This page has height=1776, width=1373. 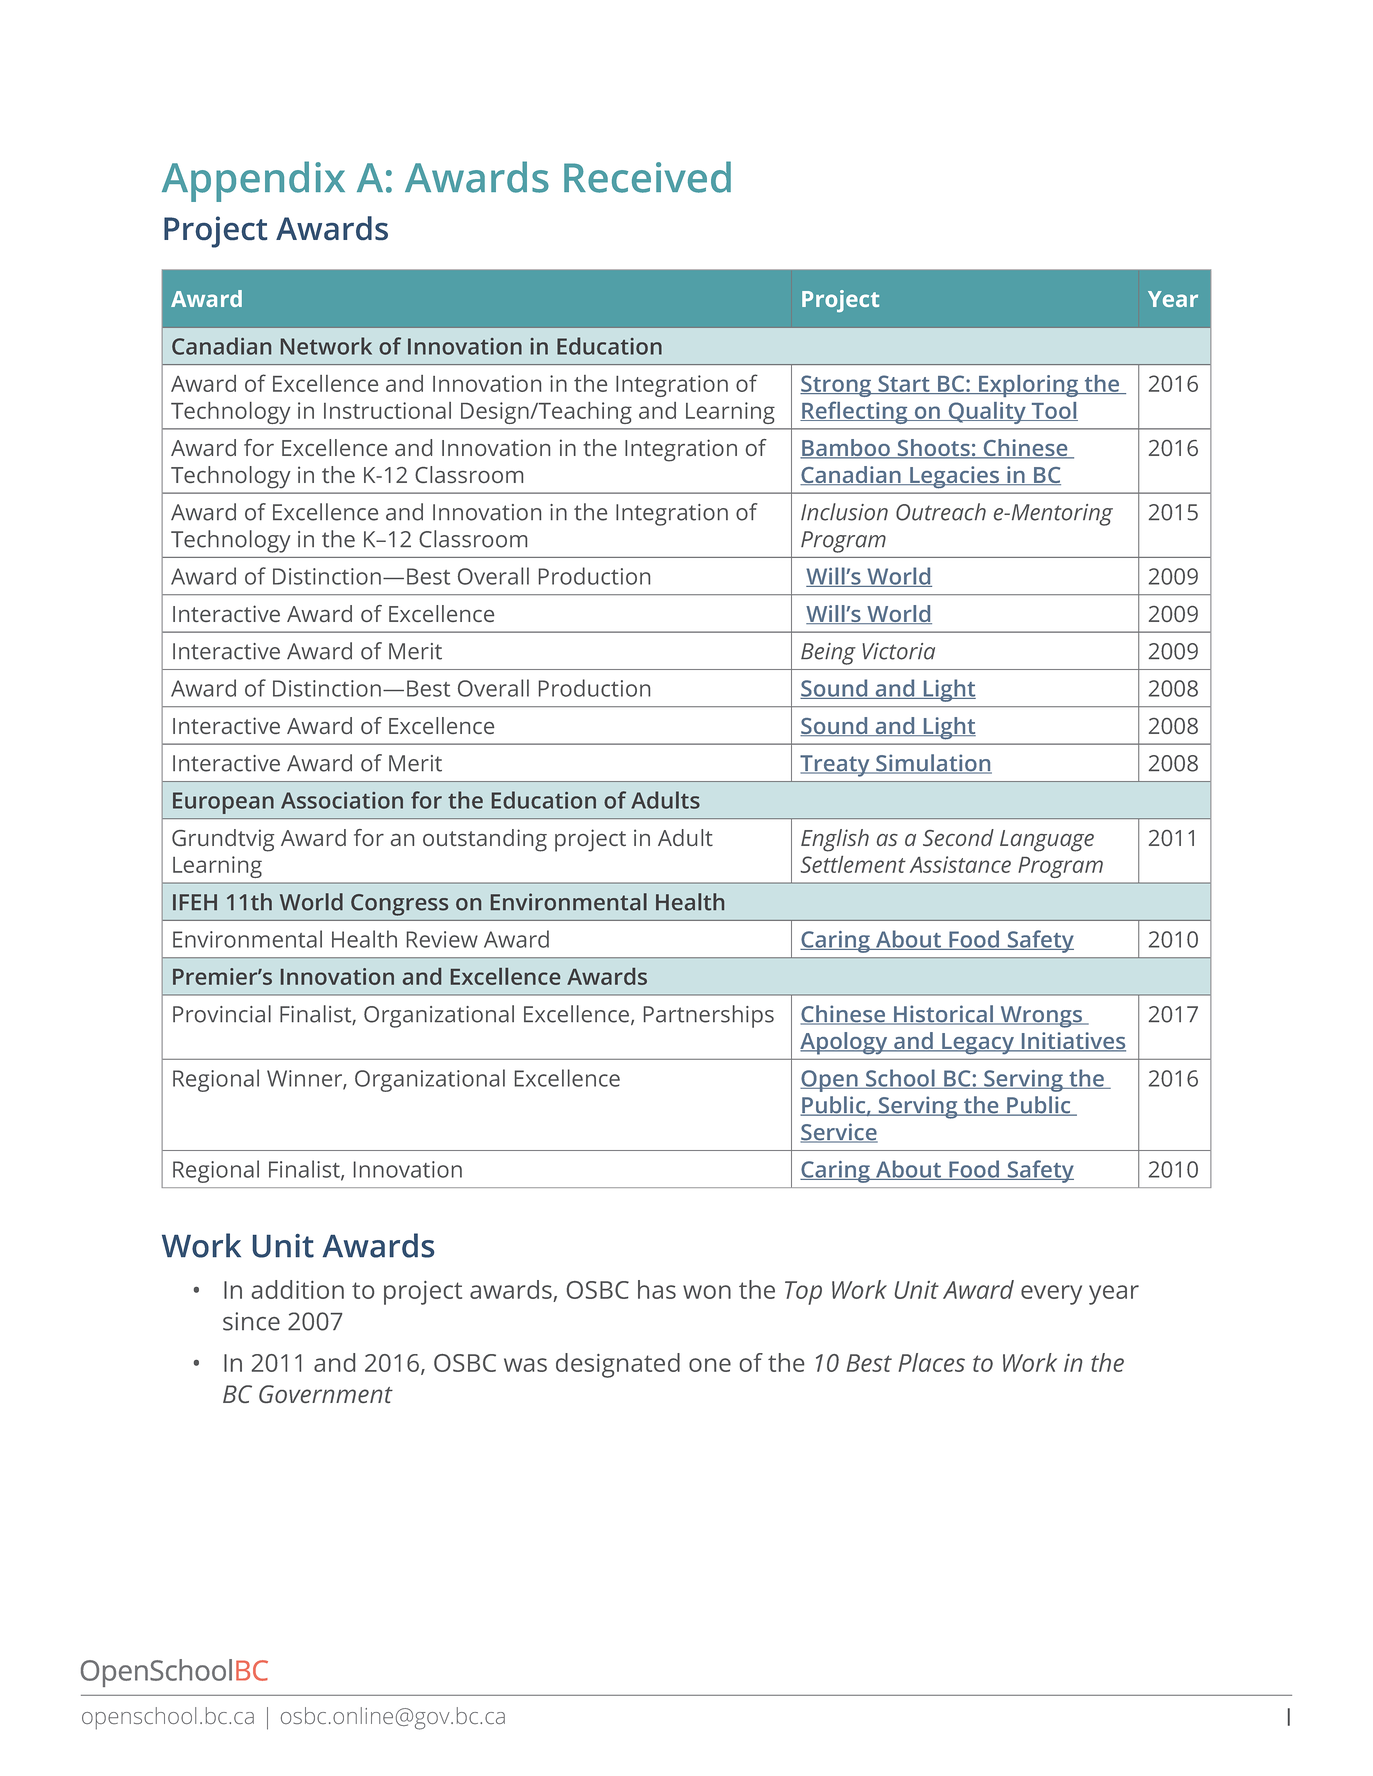 I want to click on Appendix, so click(x=253, y=181).
